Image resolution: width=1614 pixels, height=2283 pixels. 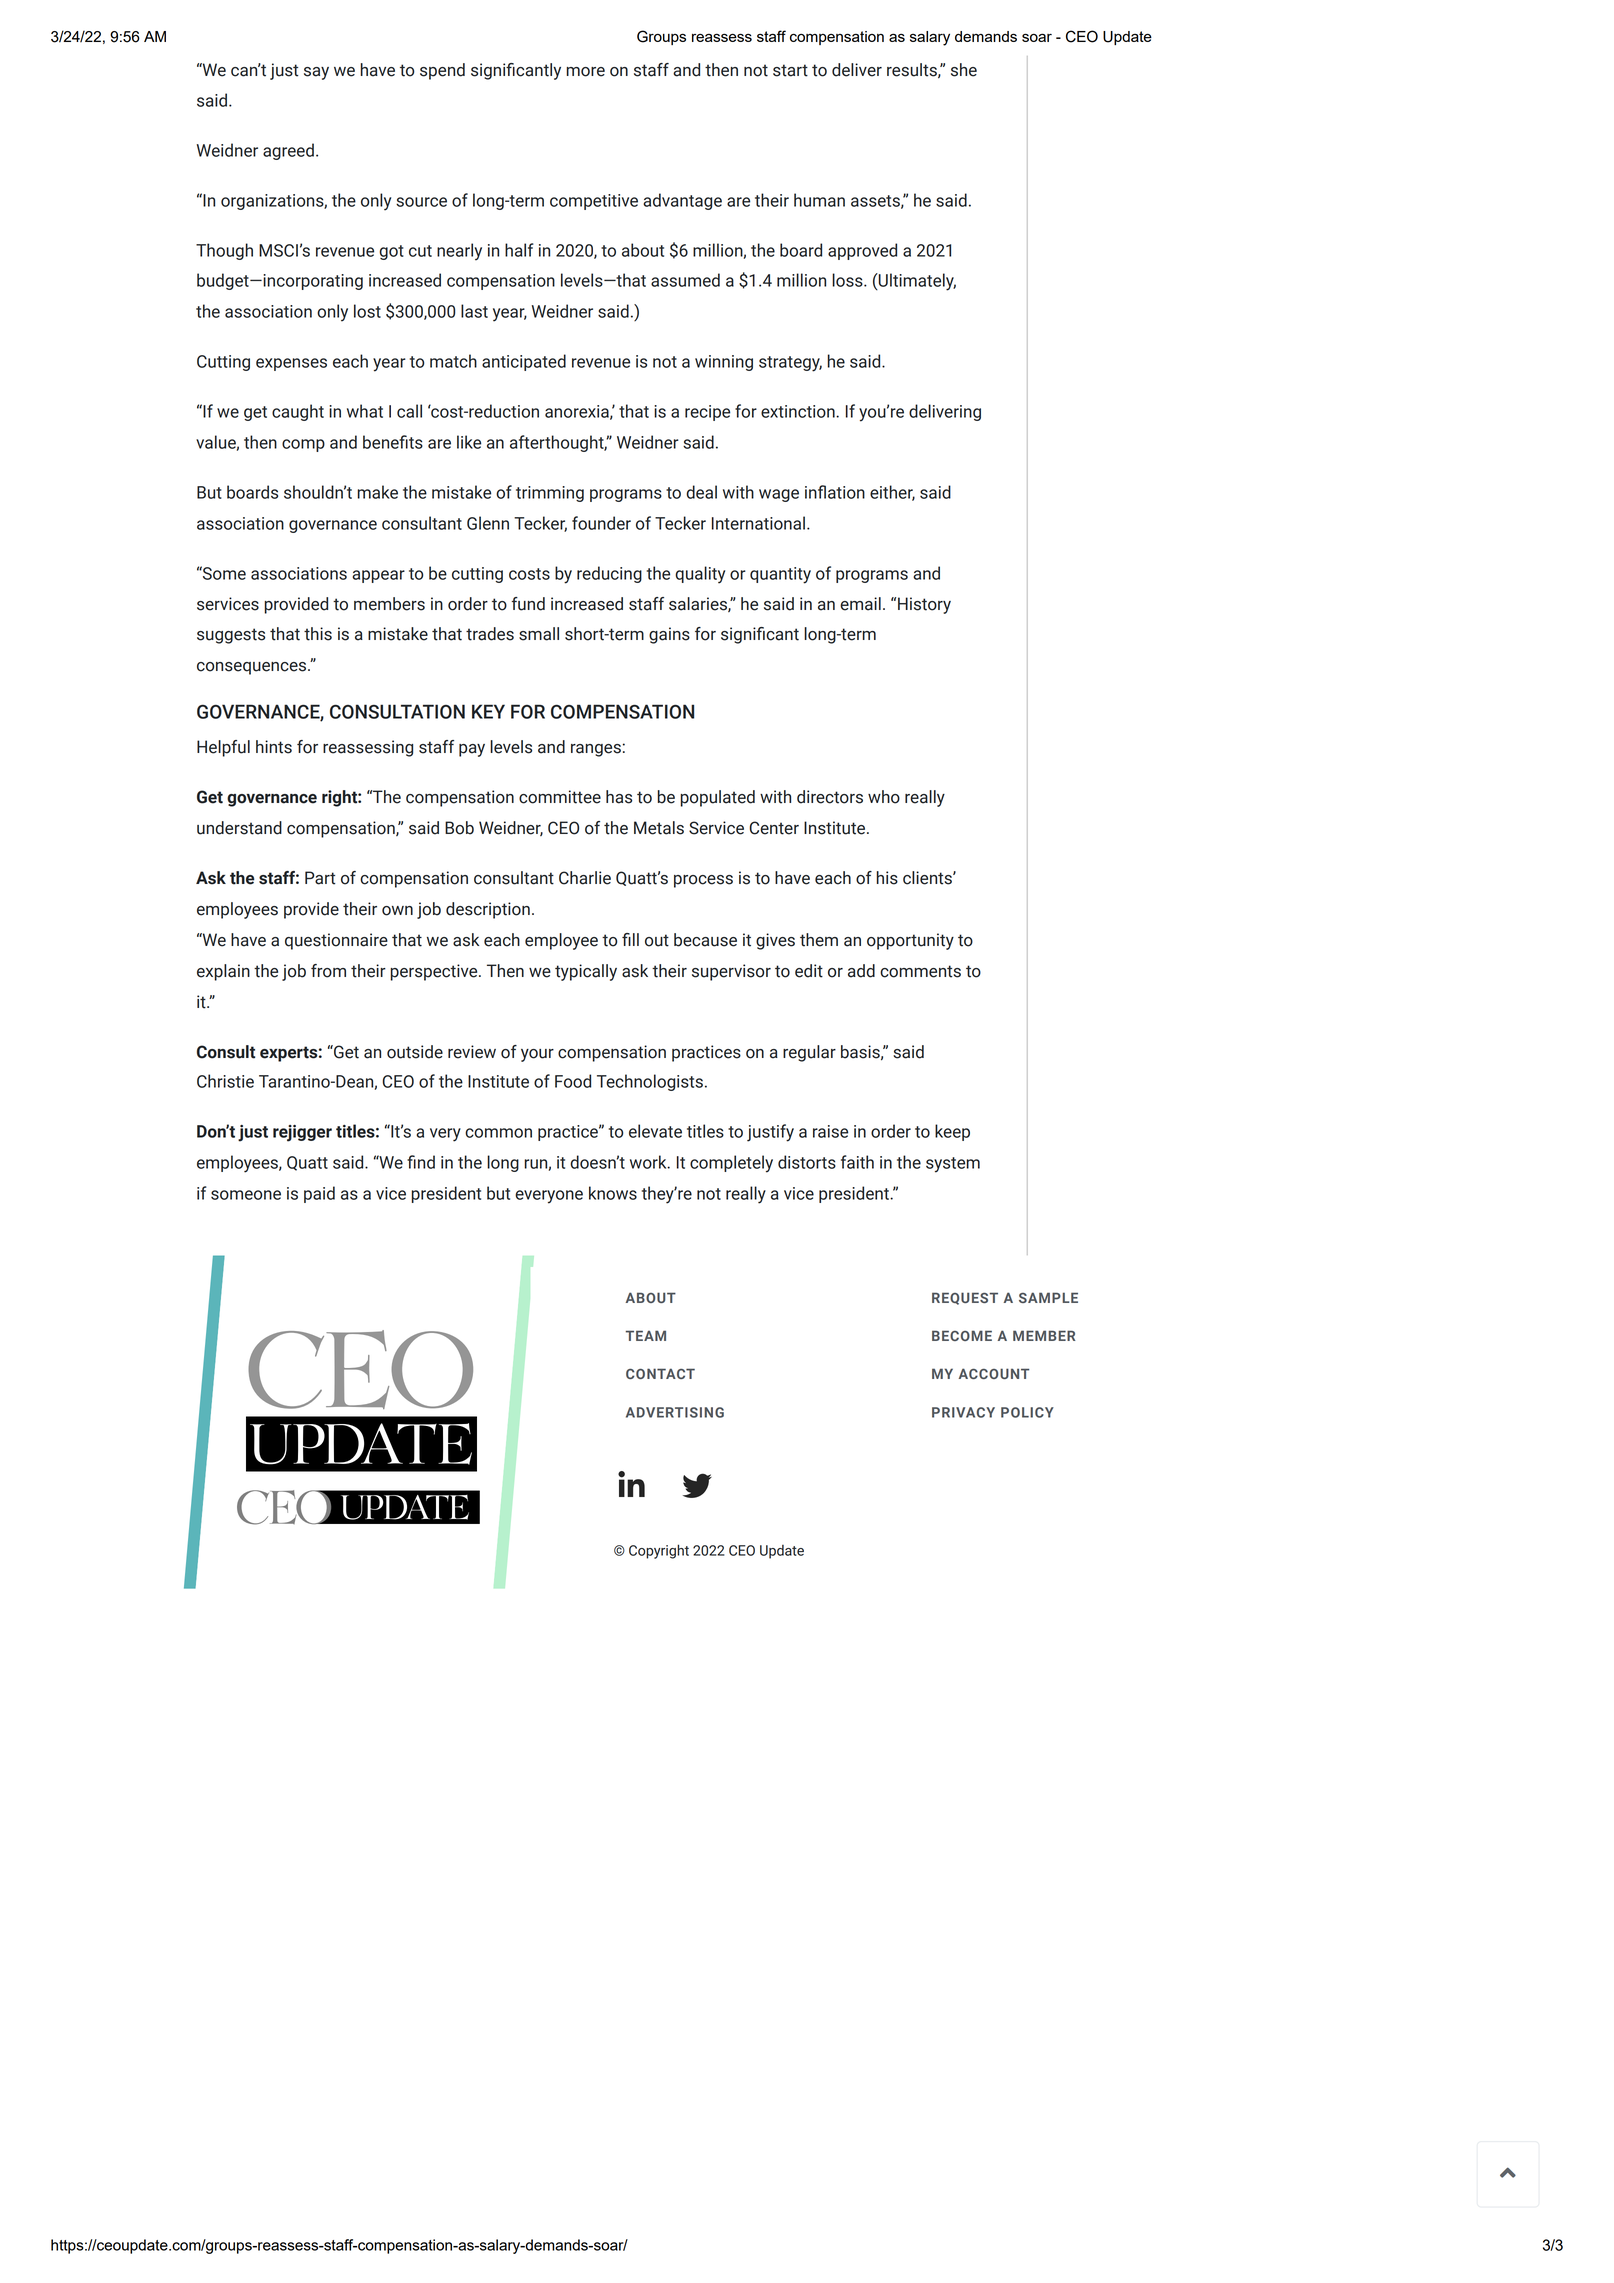 I want to click on she, so click(x=964, y=70).
